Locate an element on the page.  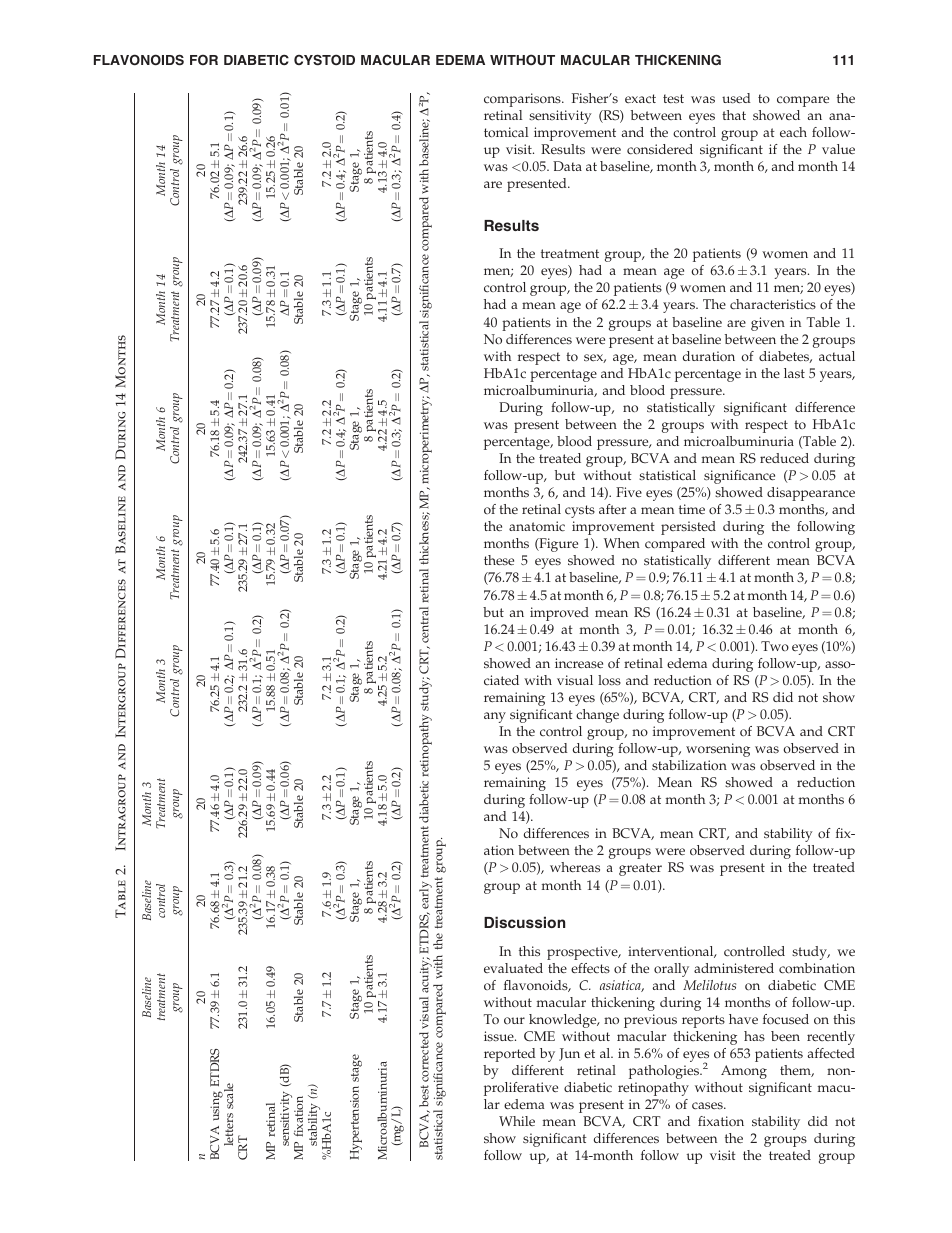
comparisons is located at coordinates (523, 100).
